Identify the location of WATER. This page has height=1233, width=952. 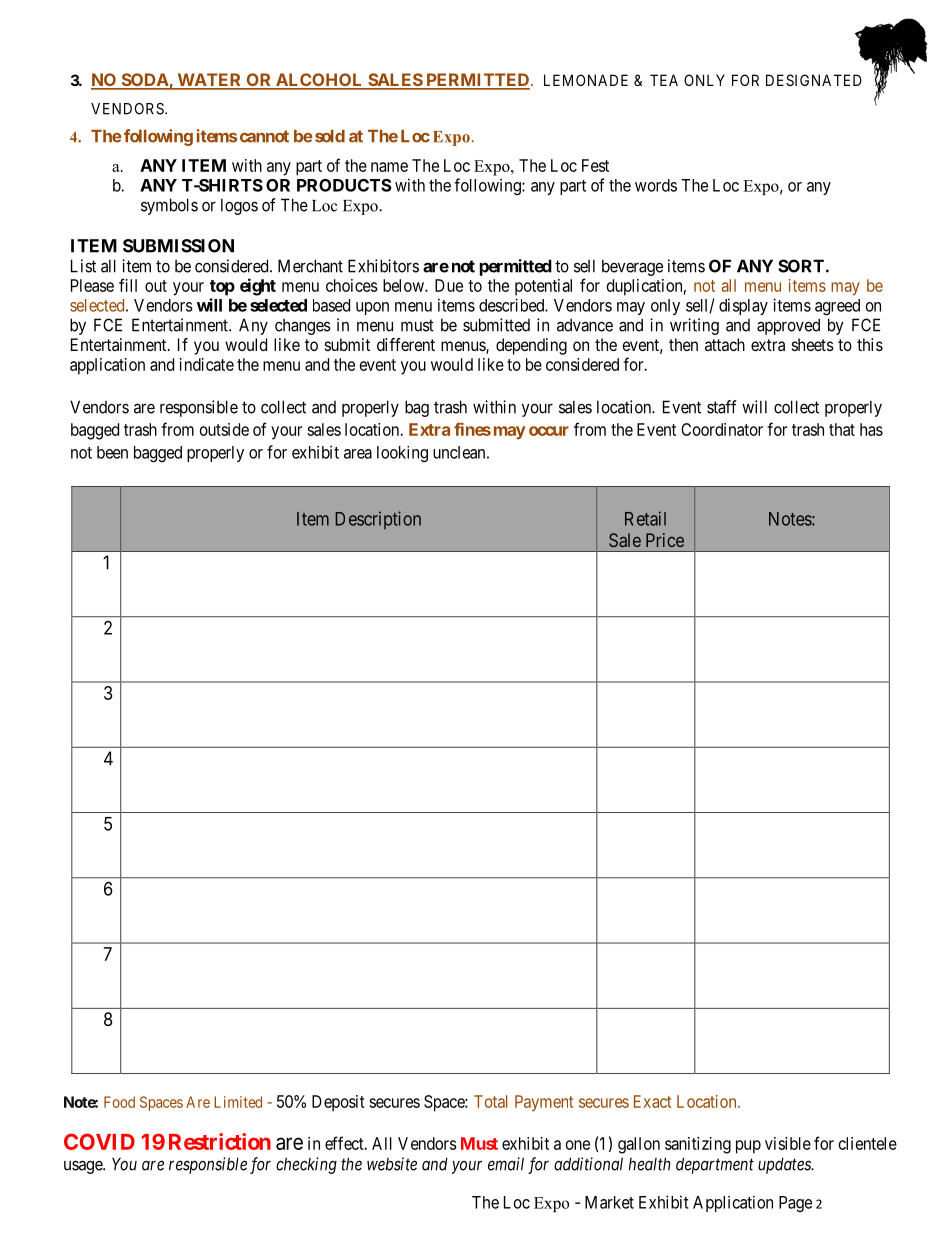
(209, 81).
